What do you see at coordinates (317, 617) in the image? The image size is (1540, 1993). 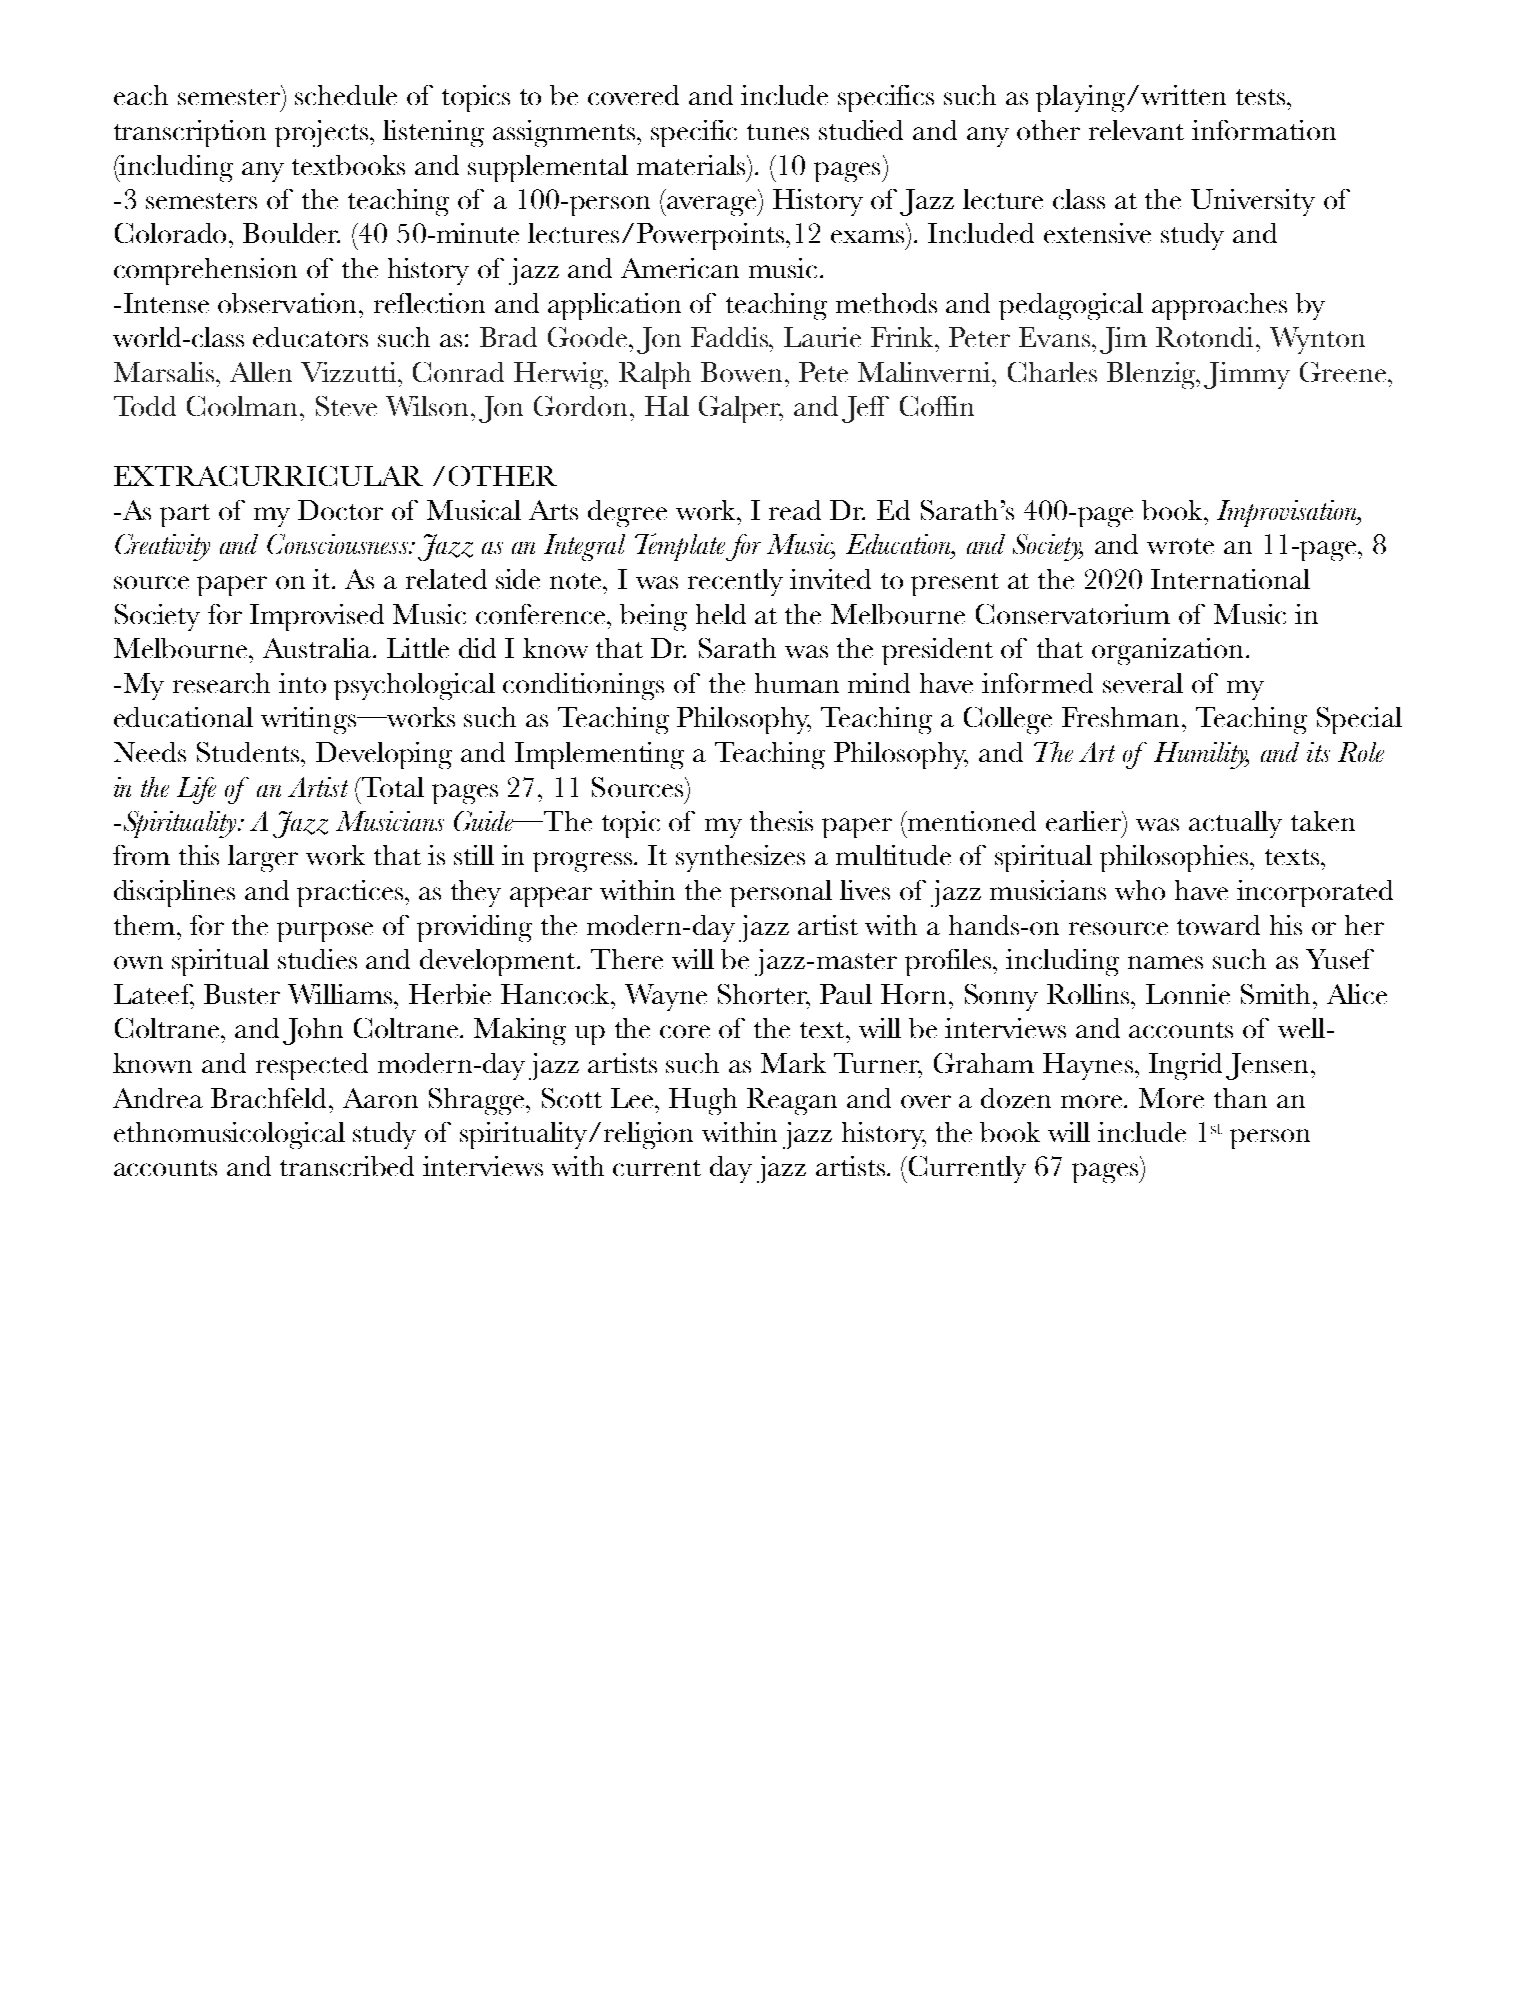 I see `Improvised` at bounding box center [317, 617].
